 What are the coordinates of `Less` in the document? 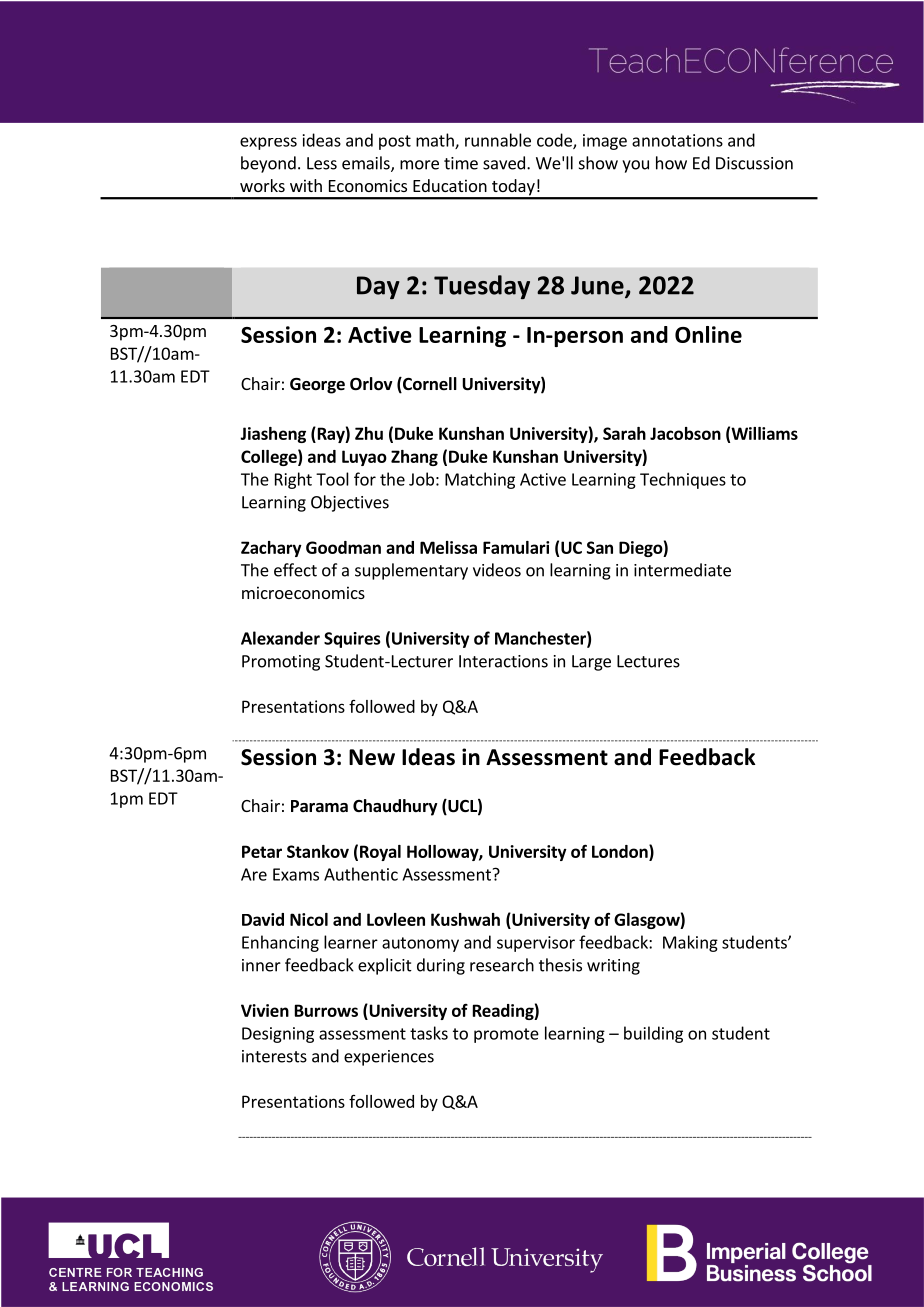 It's located at (322, 163).
